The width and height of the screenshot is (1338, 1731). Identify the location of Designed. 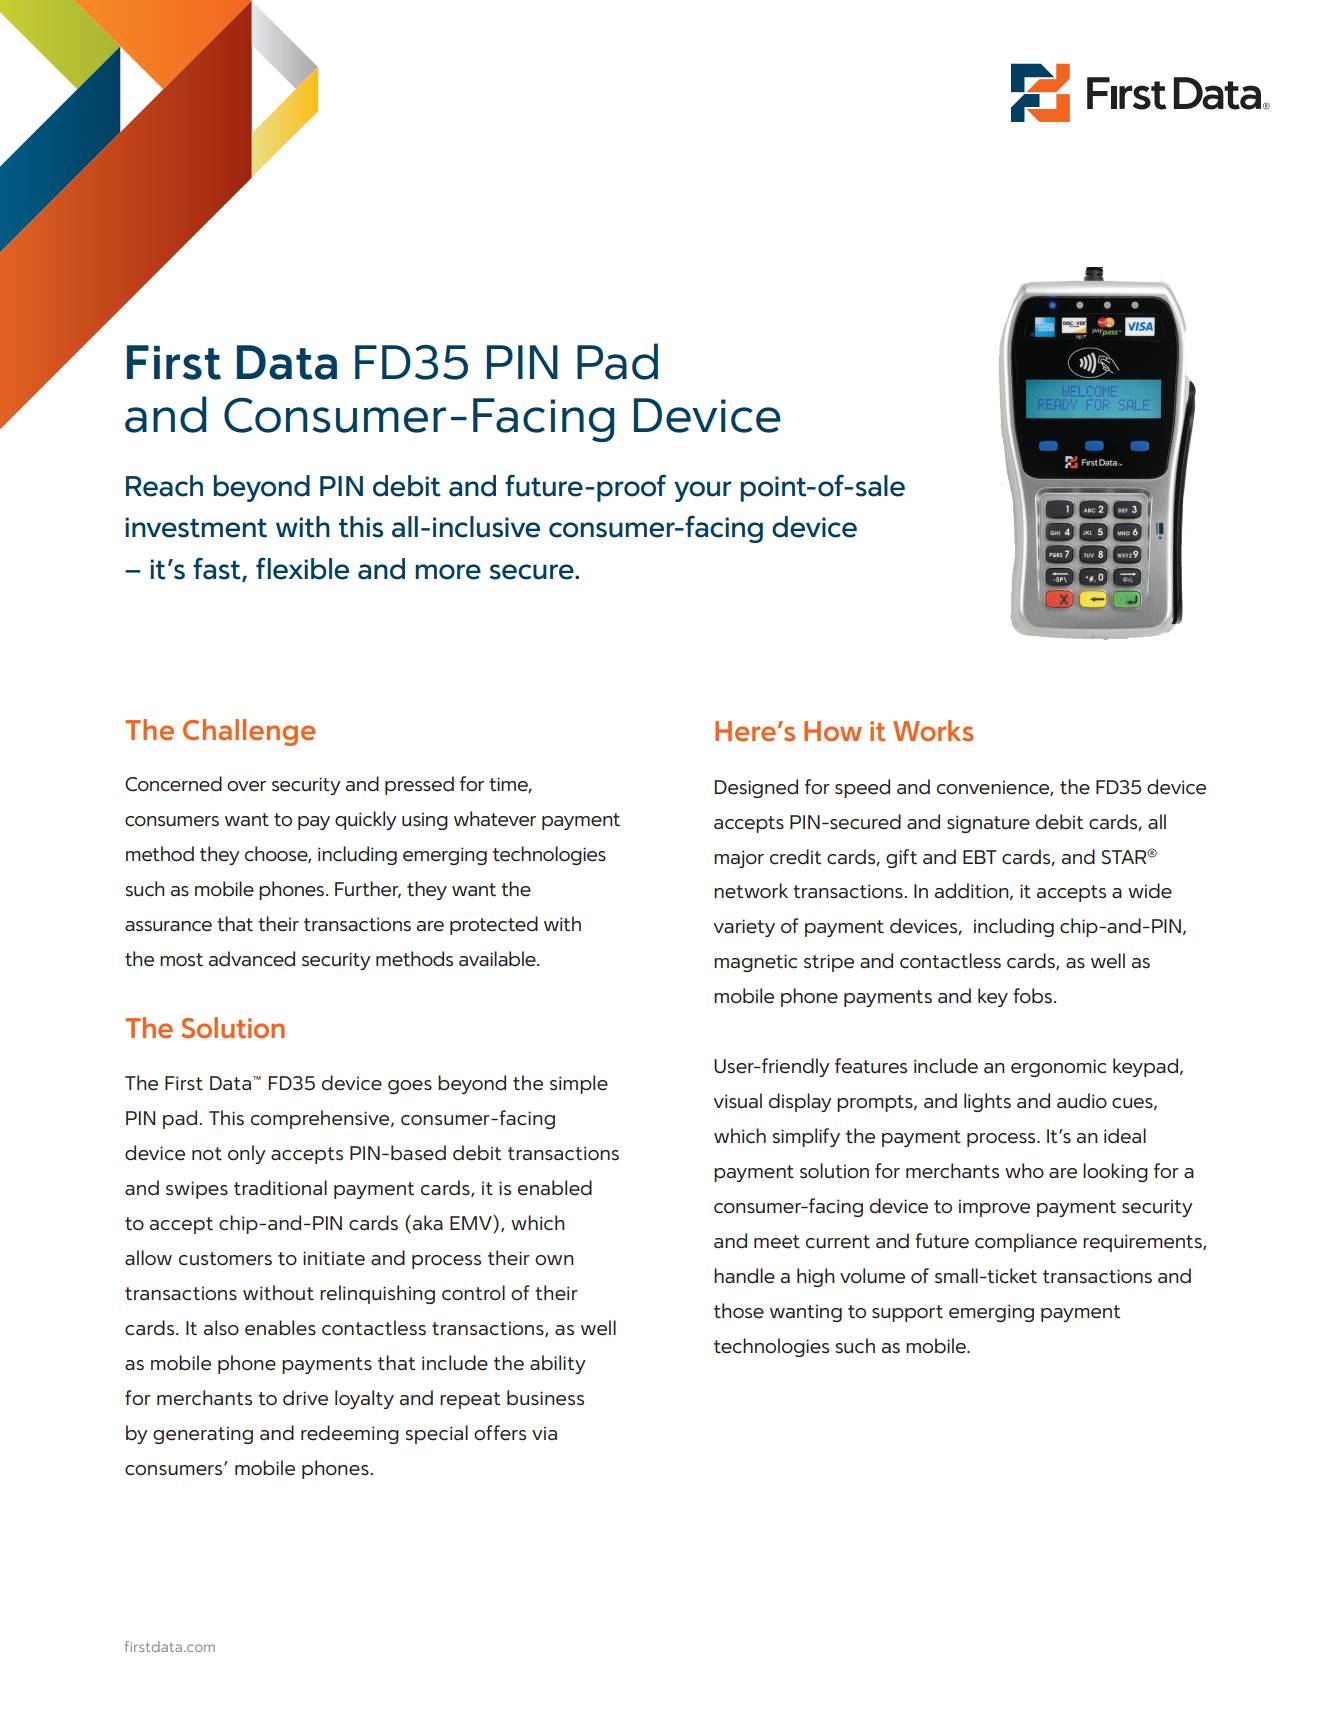
(756, 788).
